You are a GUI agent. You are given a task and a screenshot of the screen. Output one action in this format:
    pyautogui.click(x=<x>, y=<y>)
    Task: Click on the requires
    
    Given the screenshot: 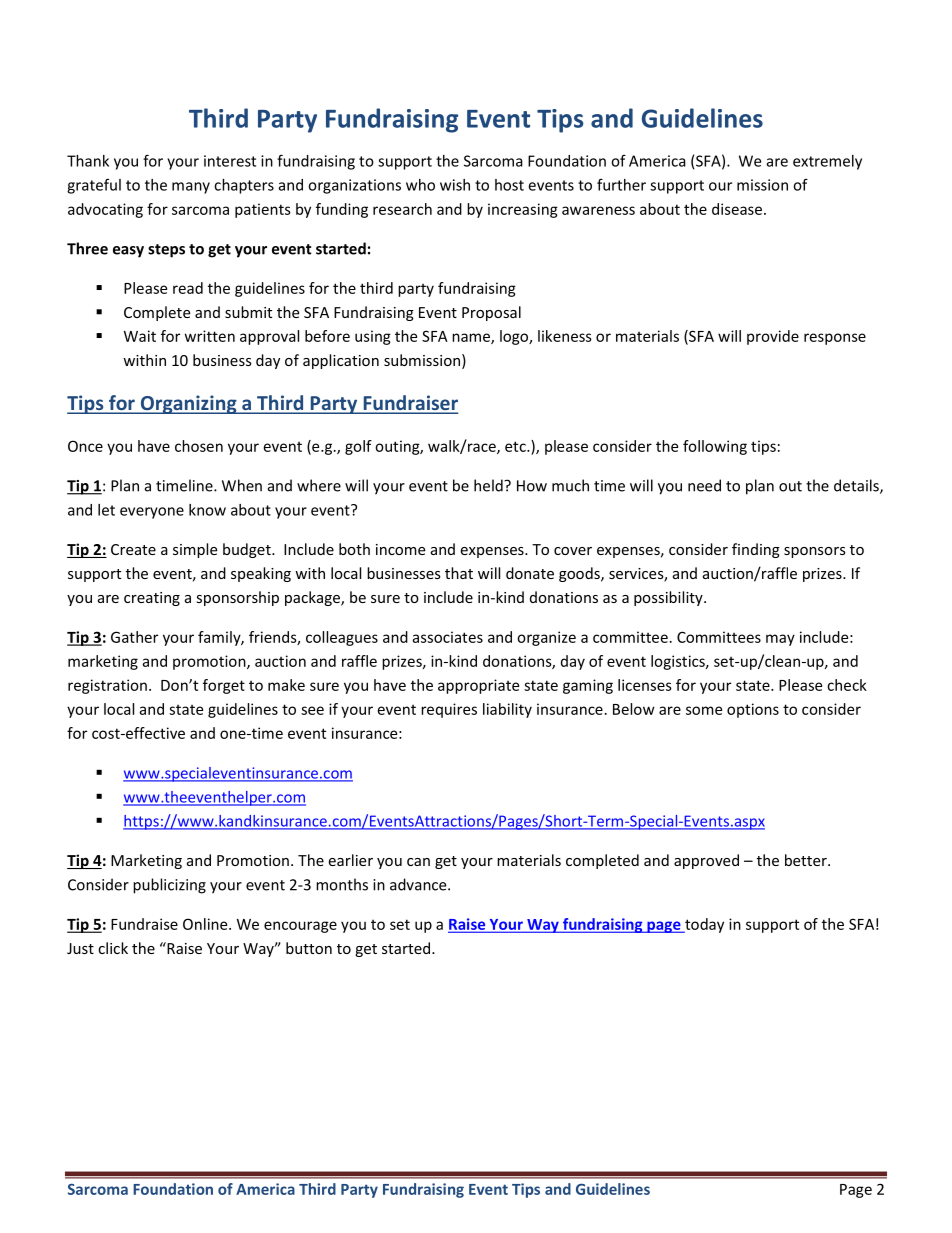 What is the action you would take?
    pyautogui.click(x=449, y=710)
